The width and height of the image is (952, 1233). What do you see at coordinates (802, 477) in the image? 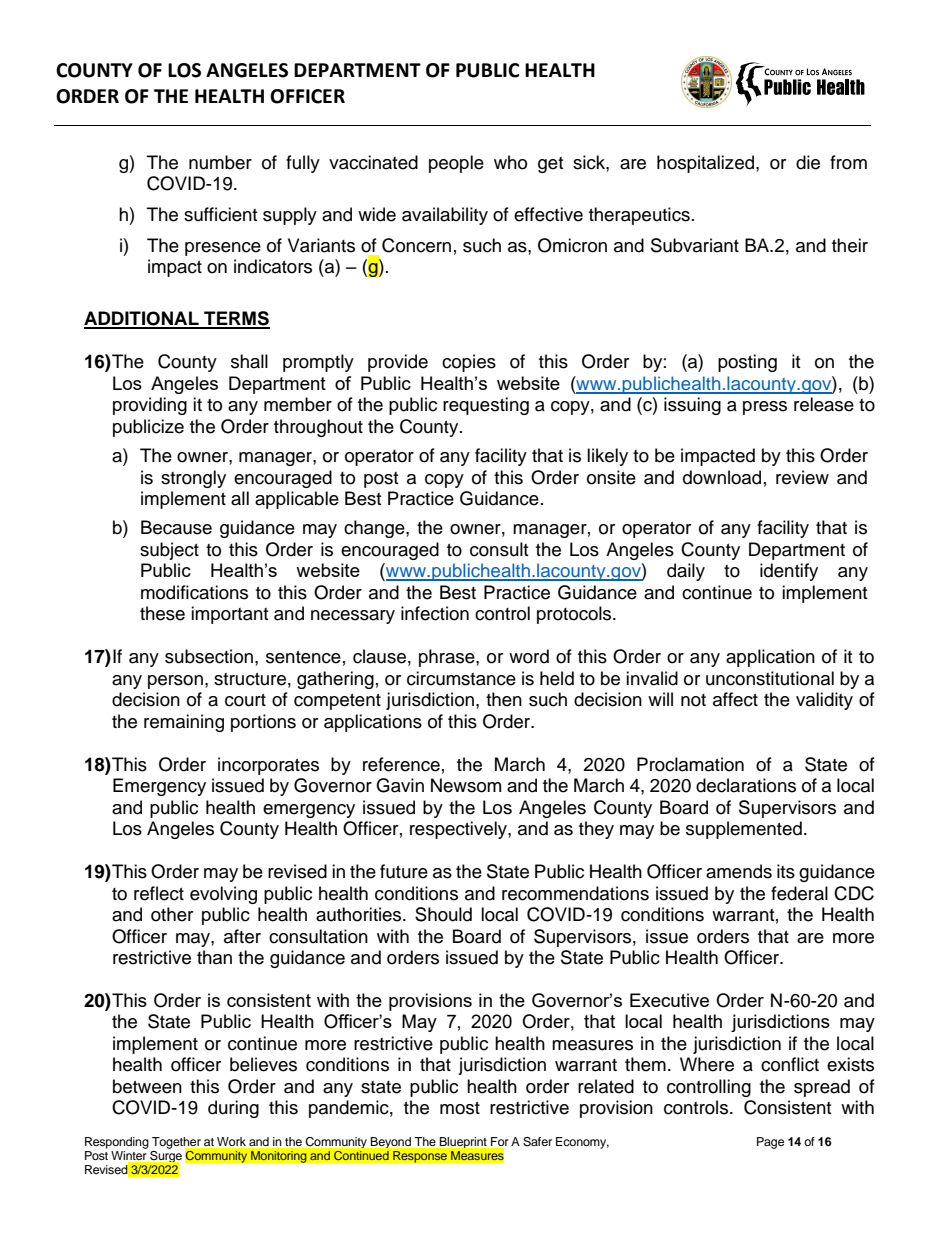
I see `review` at bounding box center [802, 477].
